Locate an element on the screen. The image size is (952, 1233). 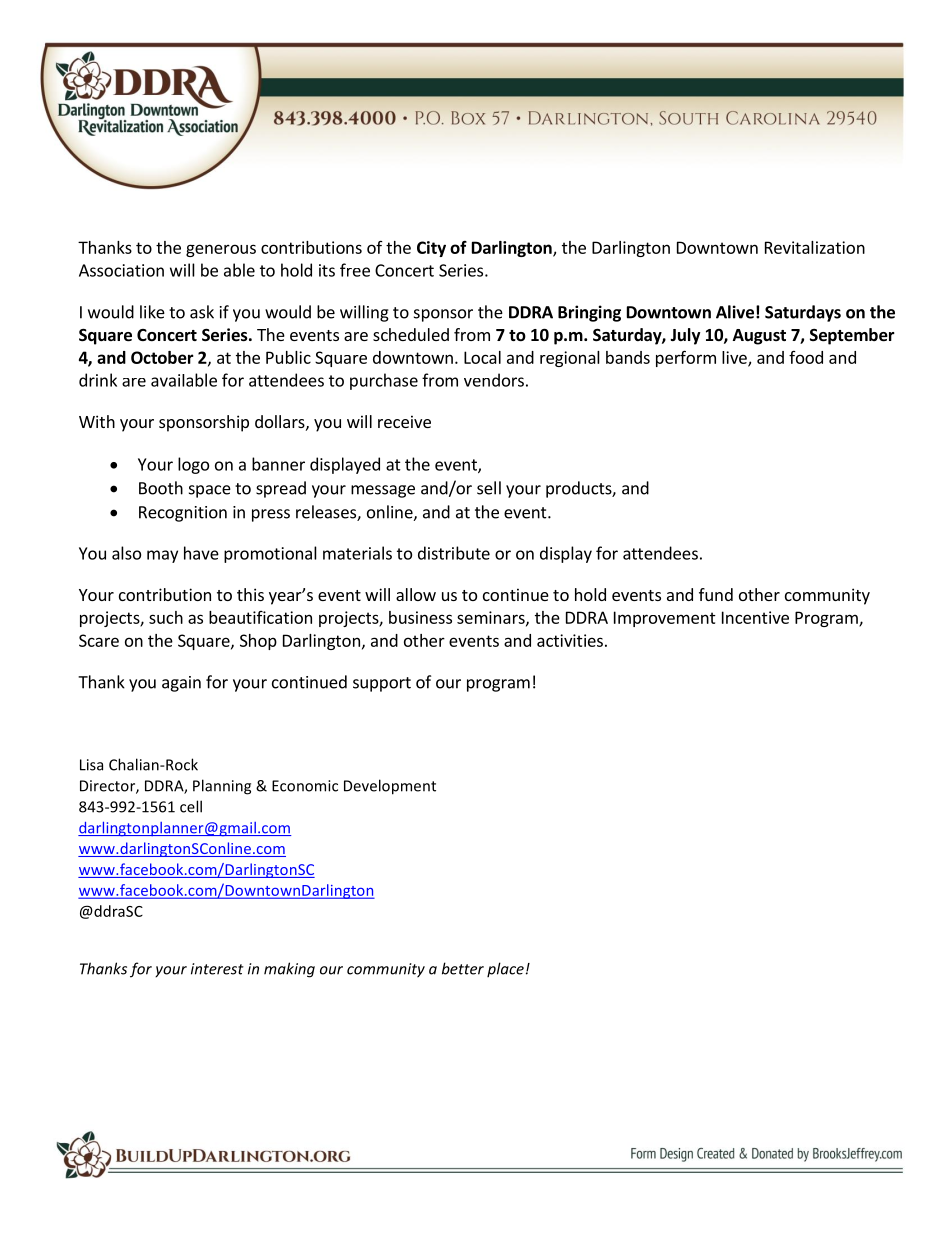
interest is located at coordinates (217, 969).
